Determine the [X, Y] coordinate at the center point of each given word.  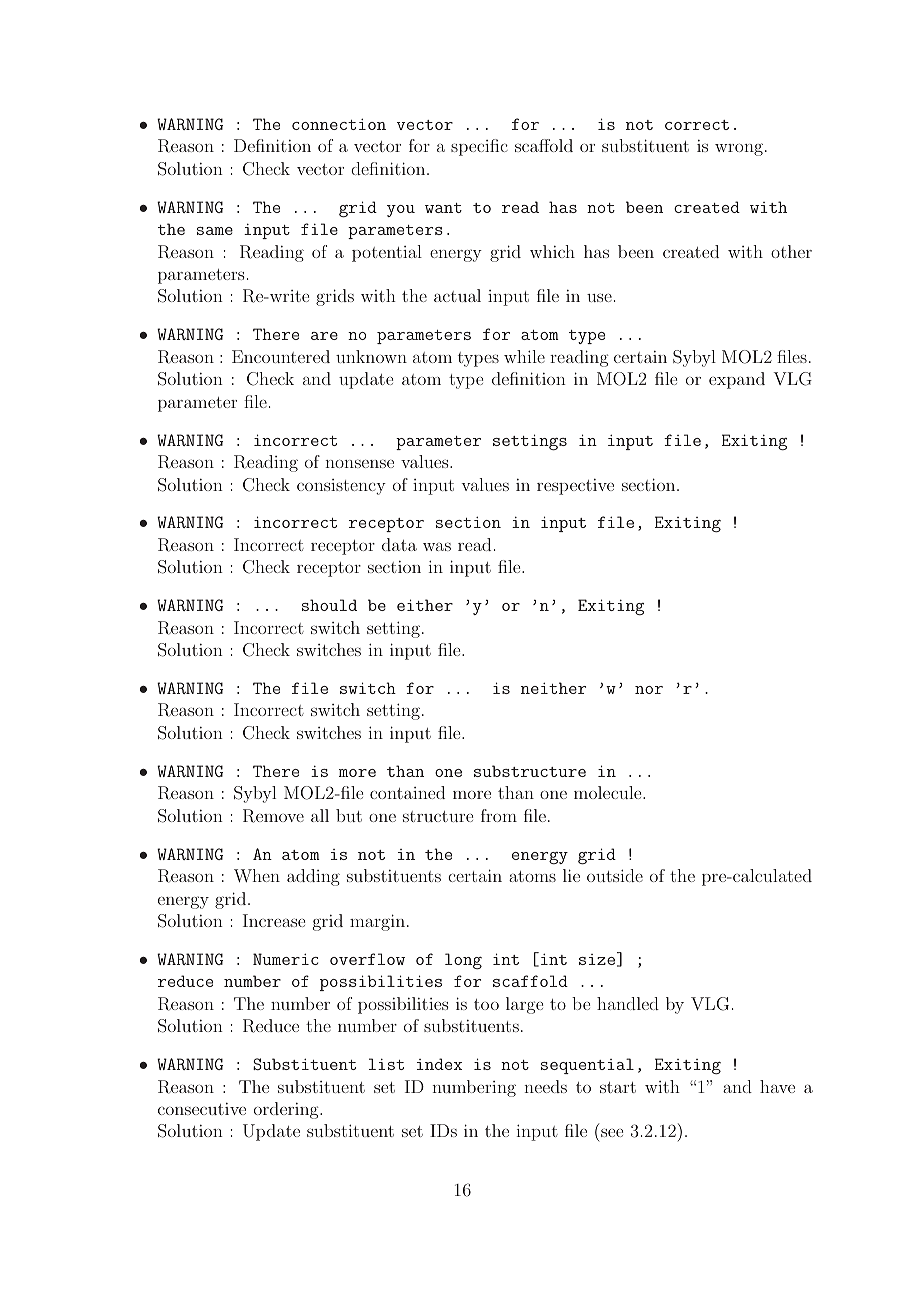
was [437, 546]
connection [339, 124]
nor [649, 690]
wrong [739, 149]
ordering [287, 1110]
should [329, 605]
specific [479, 147]
